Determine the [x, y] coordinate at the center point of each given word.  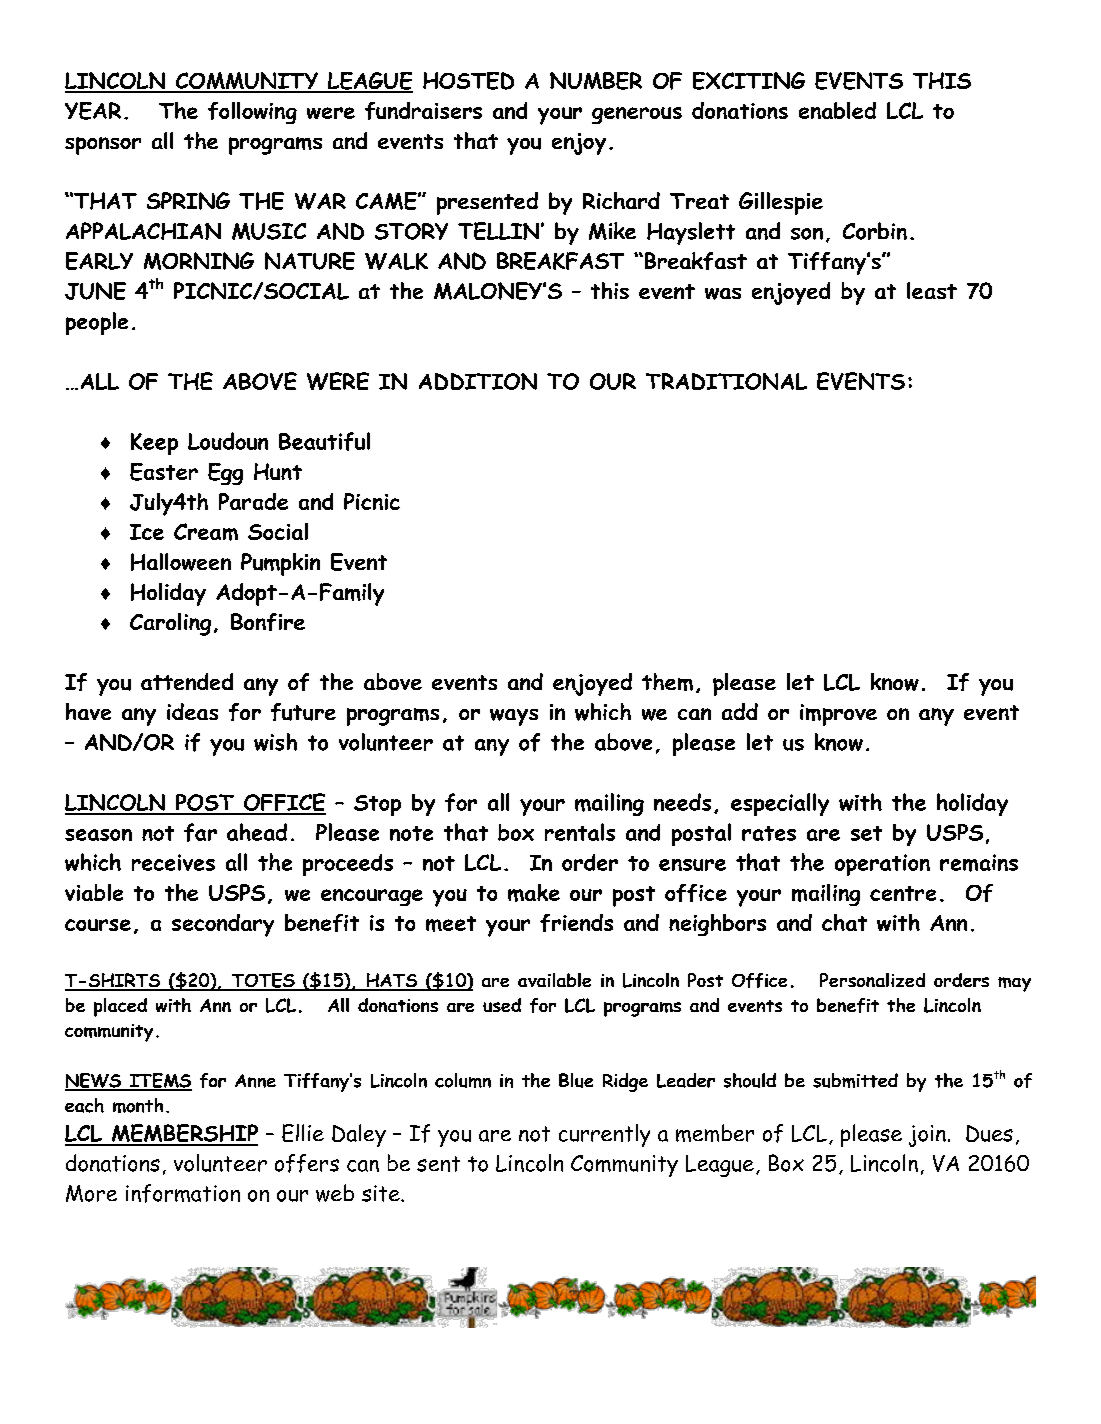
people [97, 323]
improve [838, 715]
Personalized [872, 980]
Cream [206, 532]
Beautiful [324, 441]
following [252, 113]
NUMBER [596, 81]
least [932, 290]
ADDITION [478, 381]
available [554, 980]
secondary [223, 925]
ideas [192, 711]
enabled [837, 110]
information [183, 1193]
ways [514, 717]
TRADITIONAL [726, 381]
